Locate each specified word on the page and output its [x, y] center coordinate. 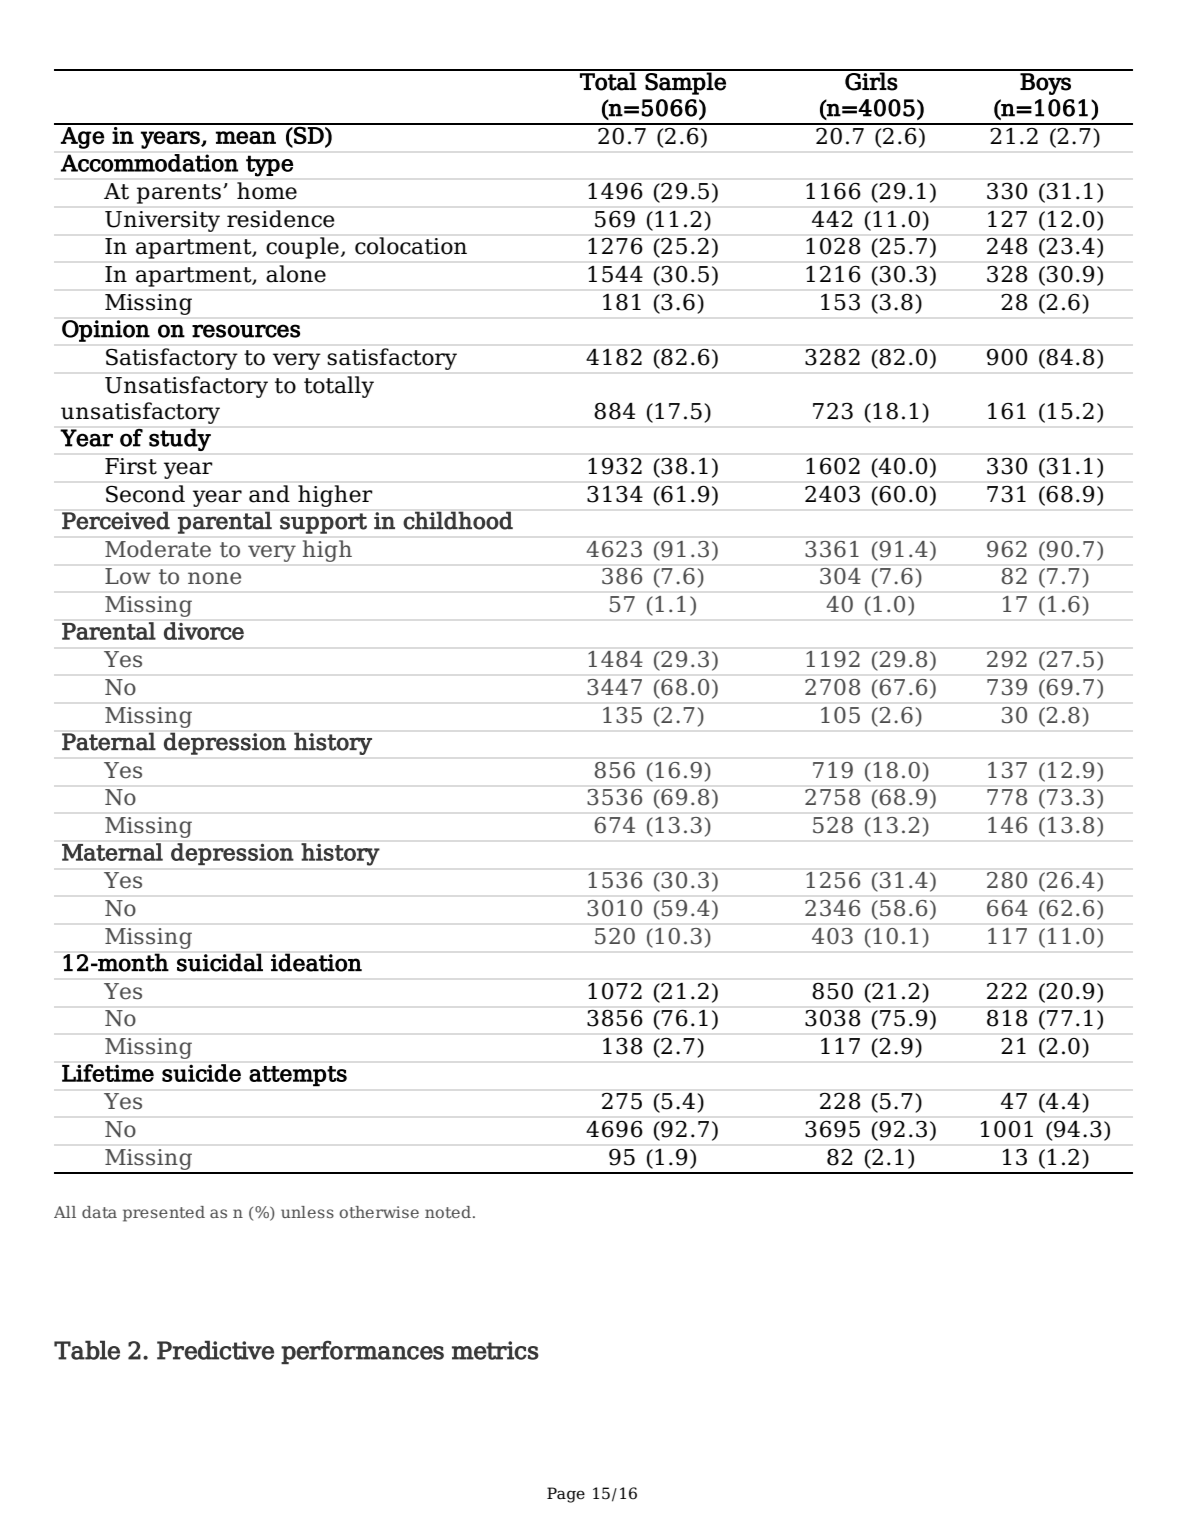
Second [145, 494]
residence [281, 219]
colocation [411, 246]
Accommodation [149, 163]
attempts [298, 1076]
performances [362, 1352]
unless [307, 1212]
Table [87, 1350]
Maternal [112, 852]
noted [448, 1212]
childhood [458, 520]
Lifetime [108, 1073]
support [323, 523]
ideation [316, 962]
